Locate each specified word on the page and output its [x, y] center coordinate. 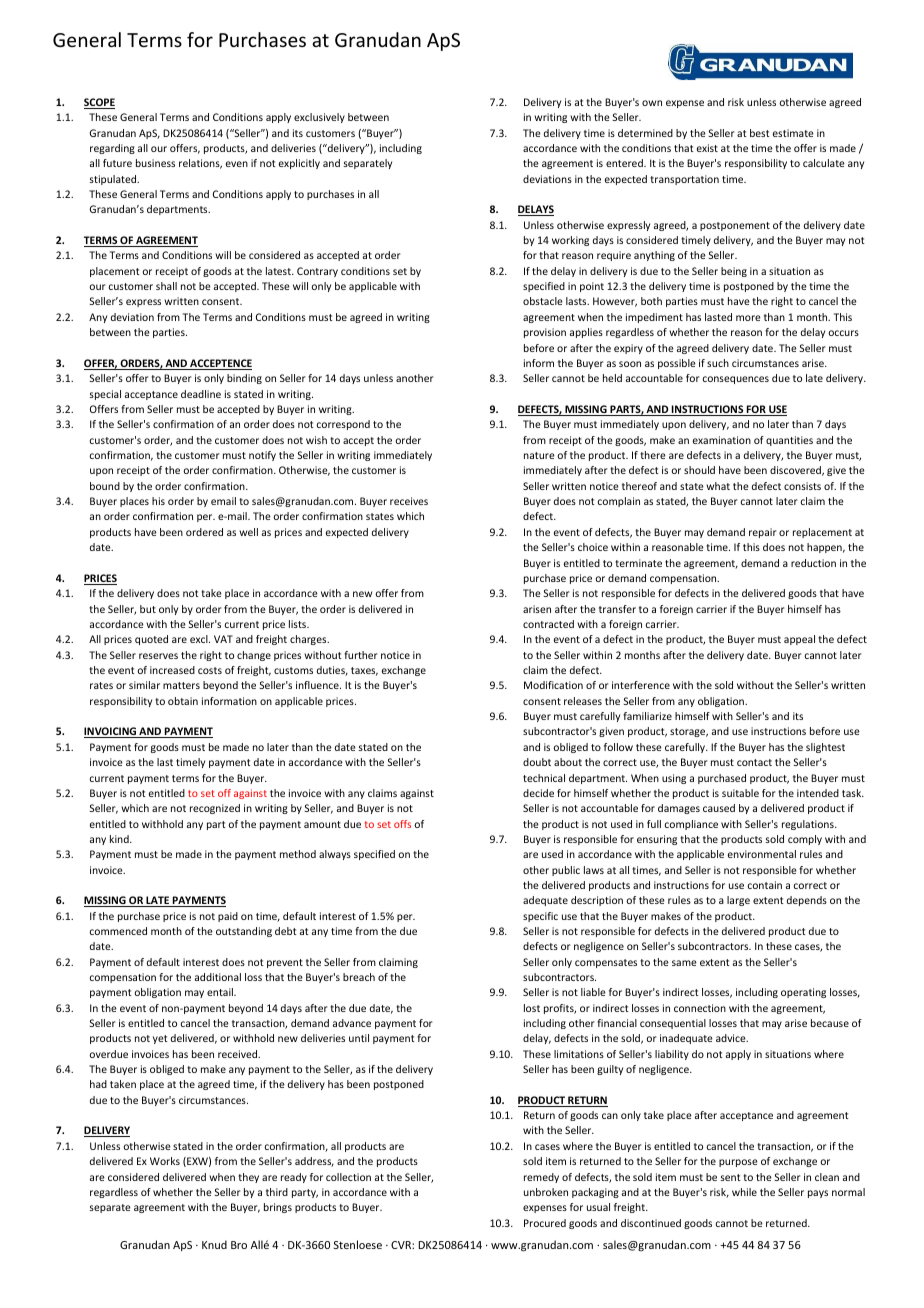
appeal [799, 640]
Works [165, 1161]
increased [172, 670]
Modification [553, 685]
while [744, 1192]
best [760, 133]
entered [625, 163]
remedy [541, 1178]
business [155, 163]
